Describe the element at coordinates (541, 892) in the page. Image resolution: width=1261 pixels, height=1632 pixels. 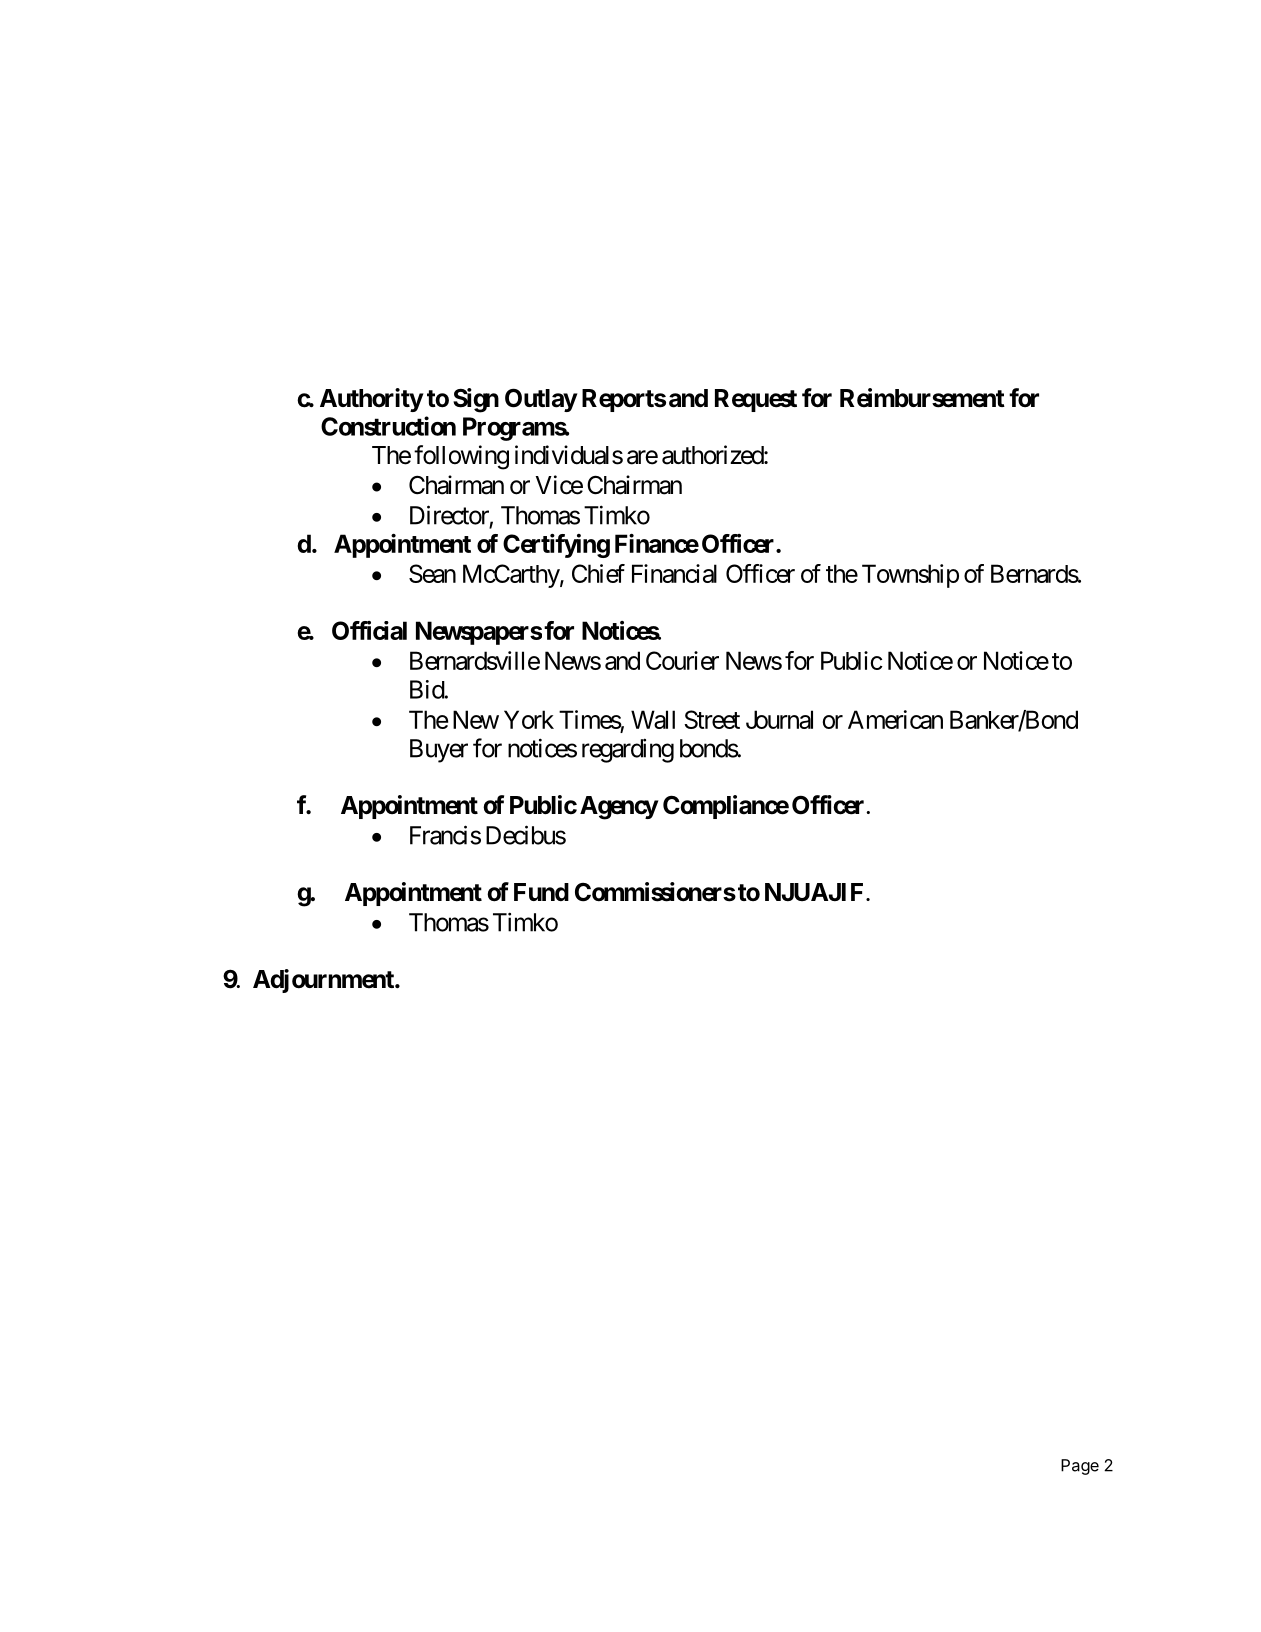
I see `Fund` at that location.
